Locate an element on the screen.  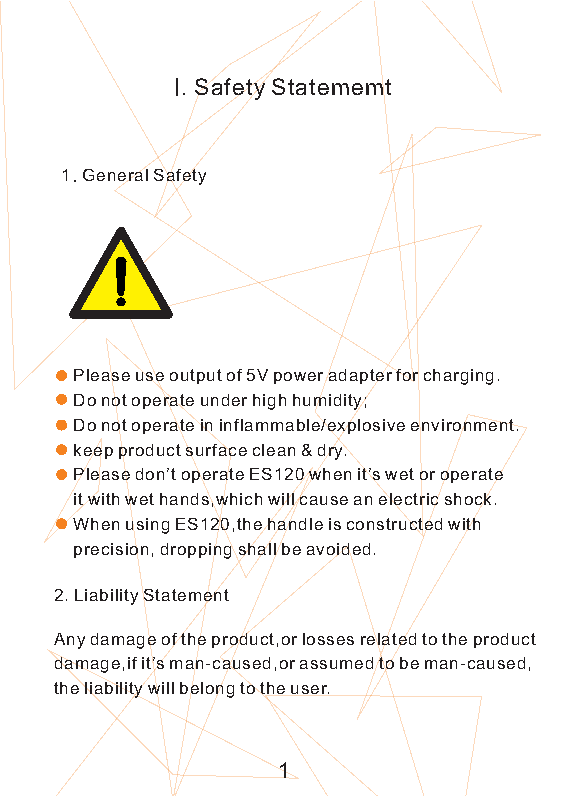
for is located at coordinates (407, 375).
